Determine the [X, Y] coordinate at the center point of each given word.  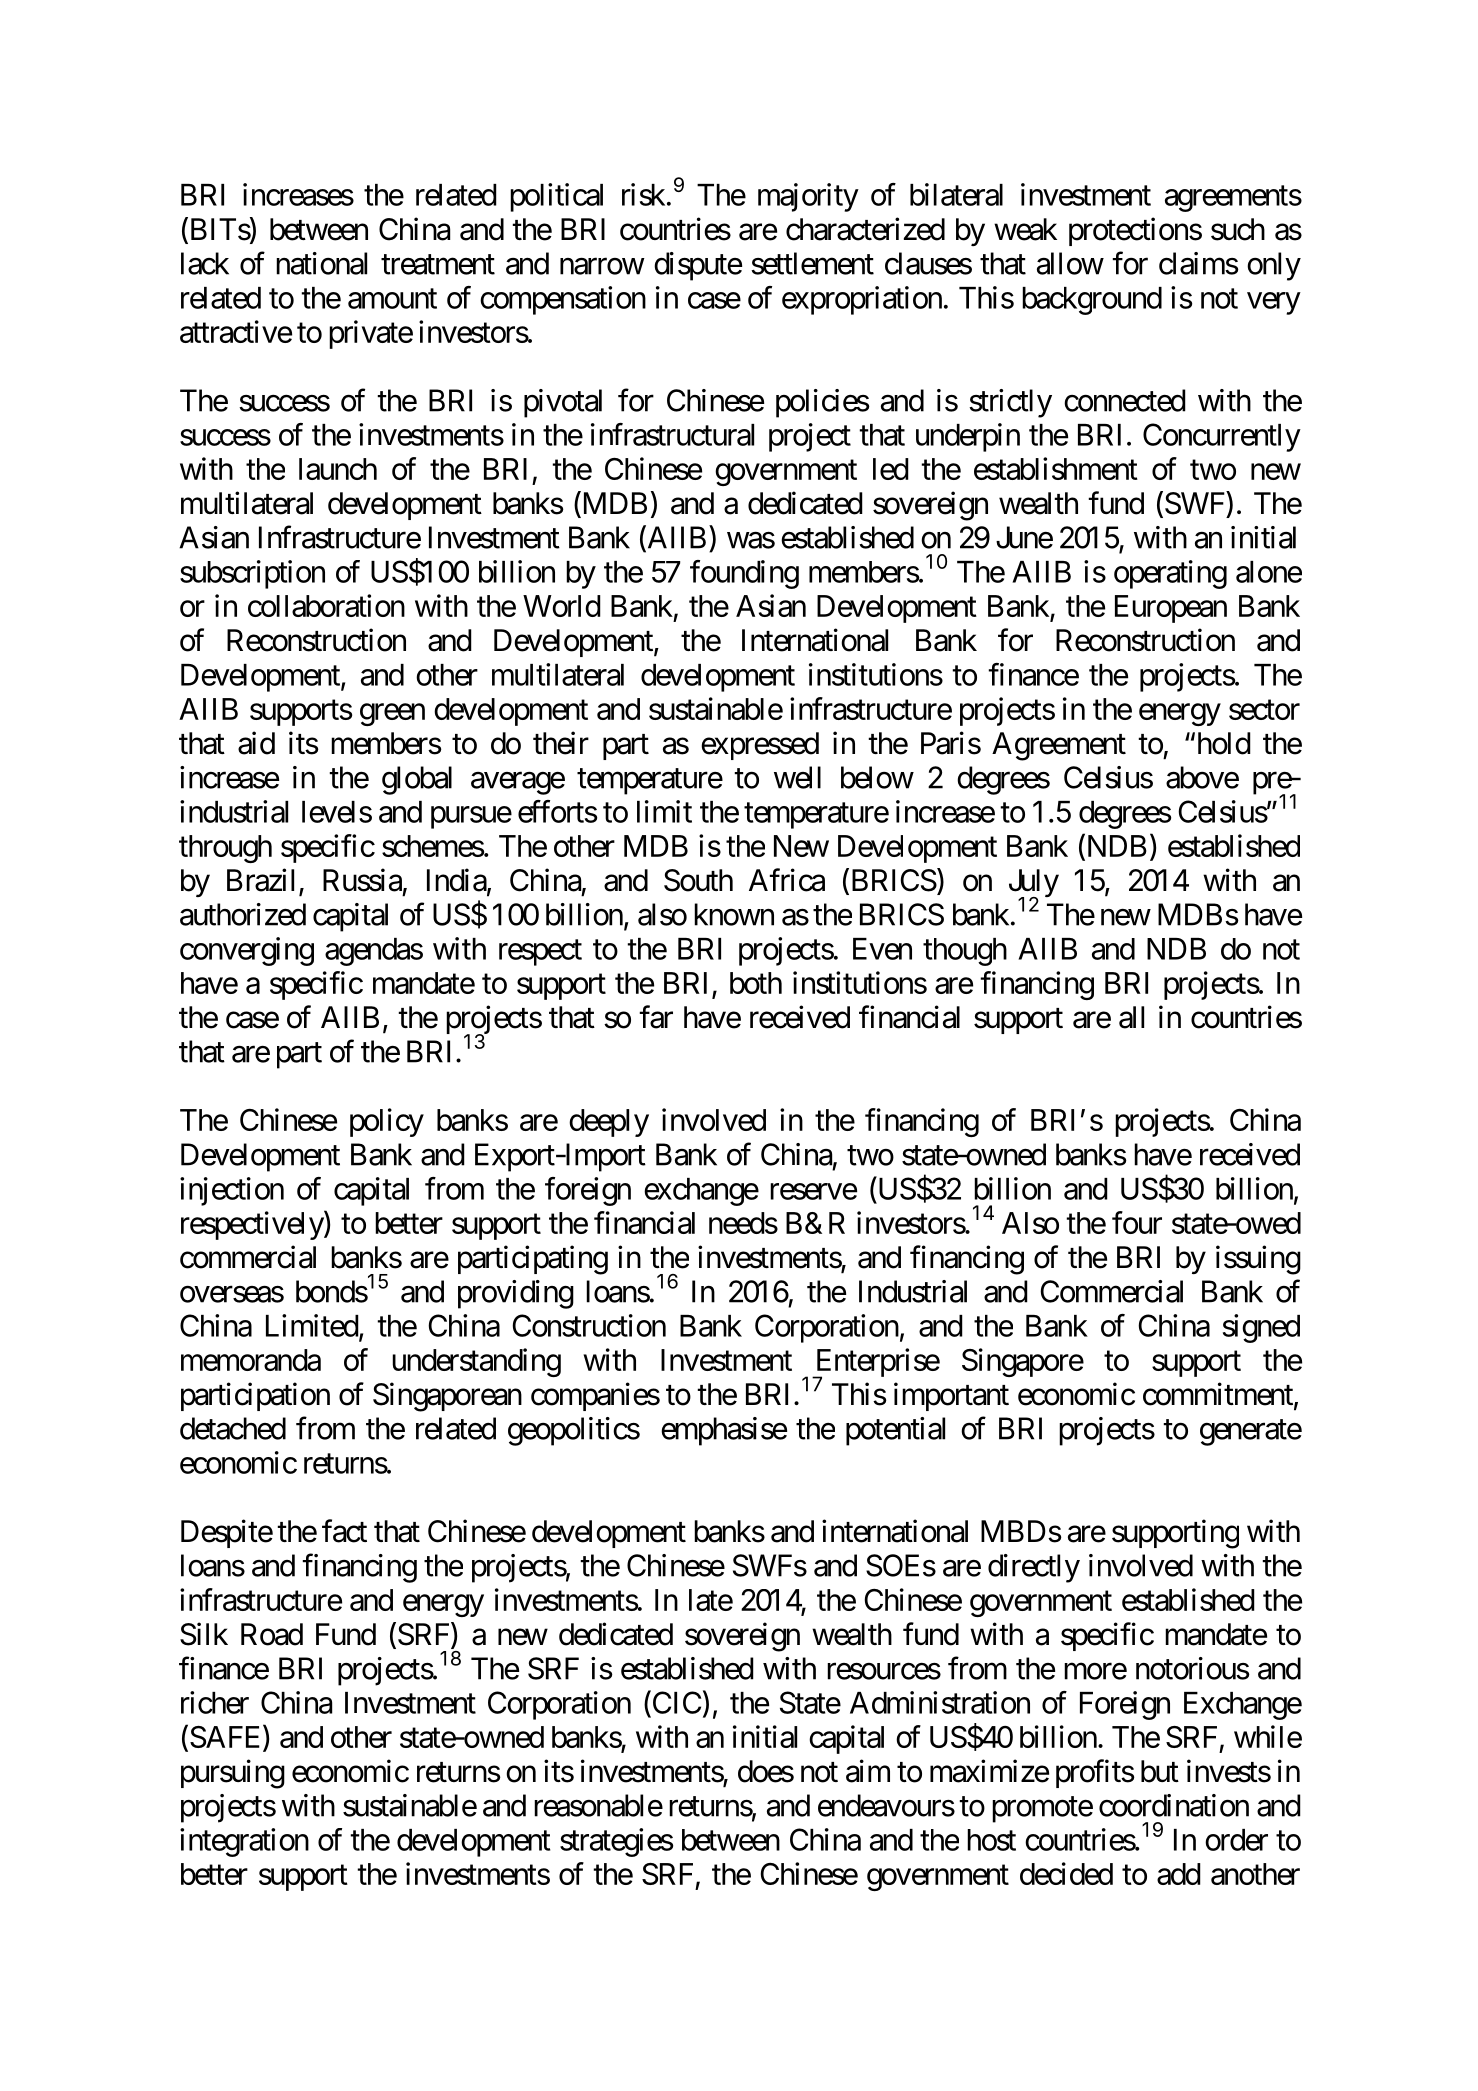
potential [895, 1431]
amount [392, 299]
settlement [812, 263]
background [1092, 301]
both [756, 983]
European [1171, 609]
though [965, 952]
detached [233, 1428]
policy [387, 1122]
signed [1261, 1328]
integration [244, 1842]
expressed [760, 746]
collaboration [326, 605]
